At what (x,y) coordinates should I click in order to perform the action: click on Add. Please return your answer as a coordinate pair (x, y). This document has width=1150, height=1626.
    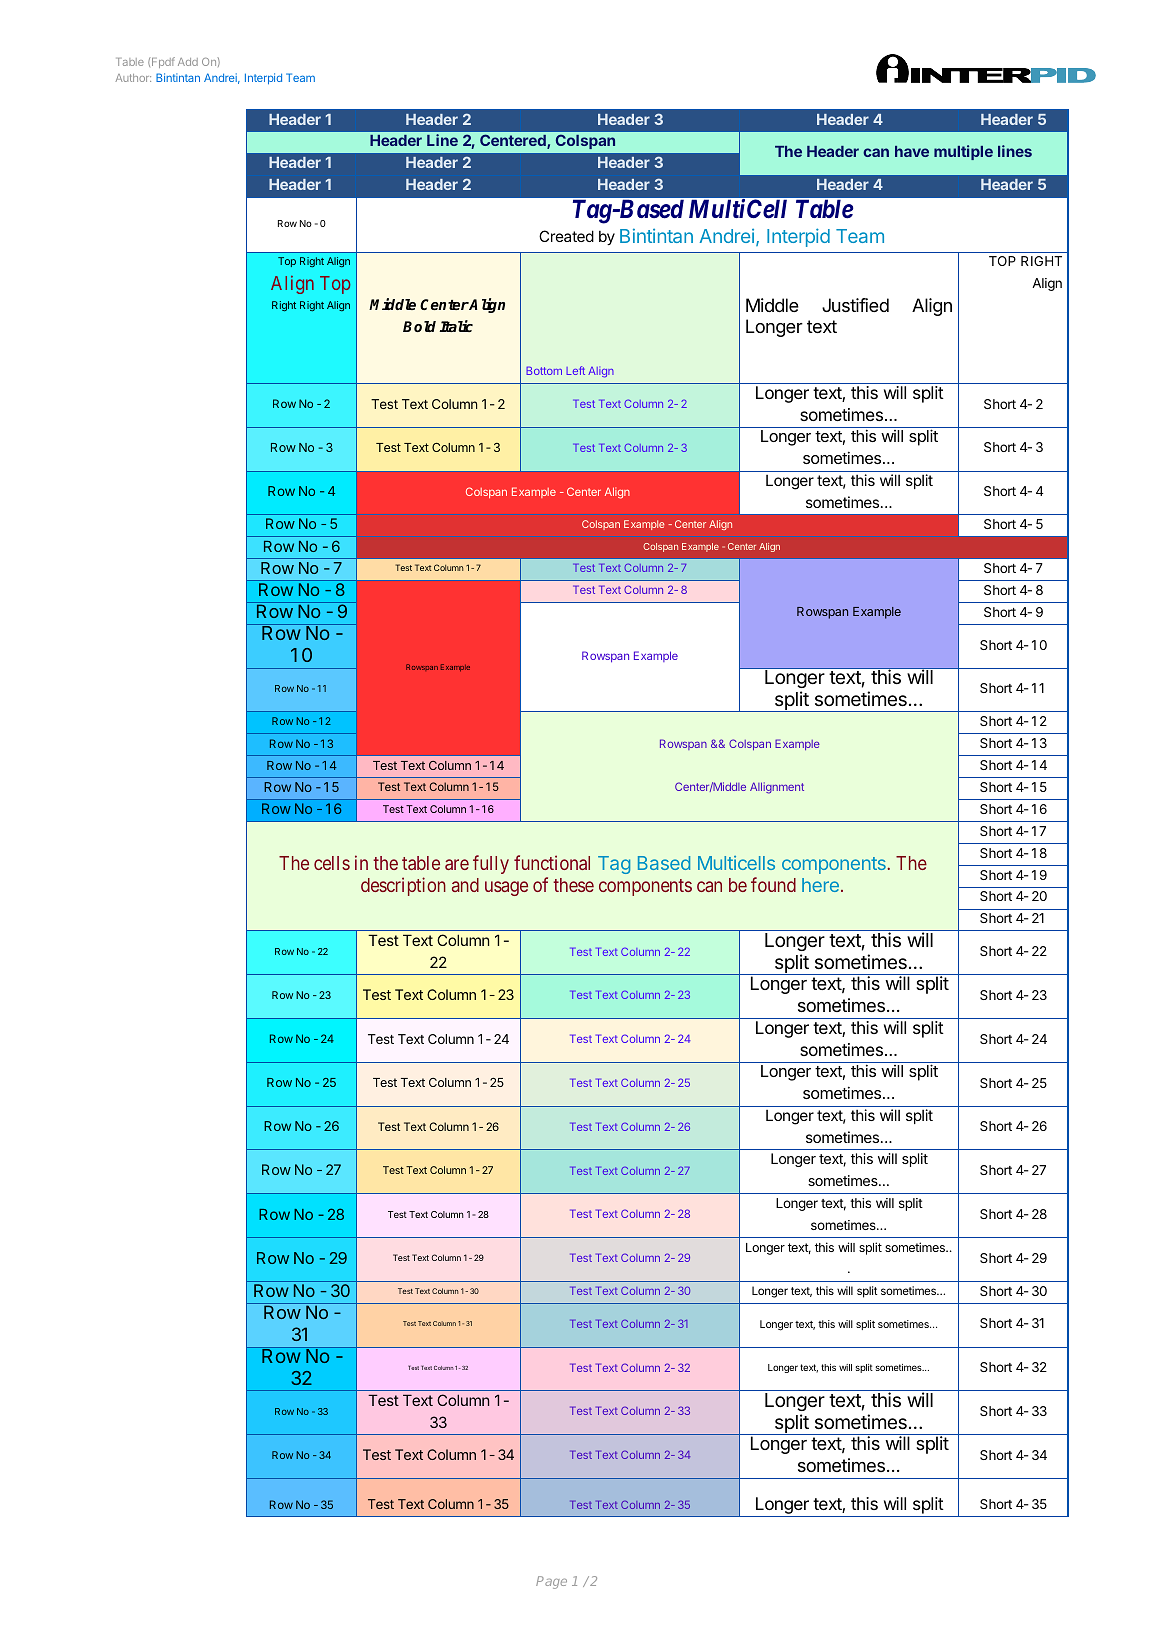
    Looking at the image, I should click on (188, 62).
